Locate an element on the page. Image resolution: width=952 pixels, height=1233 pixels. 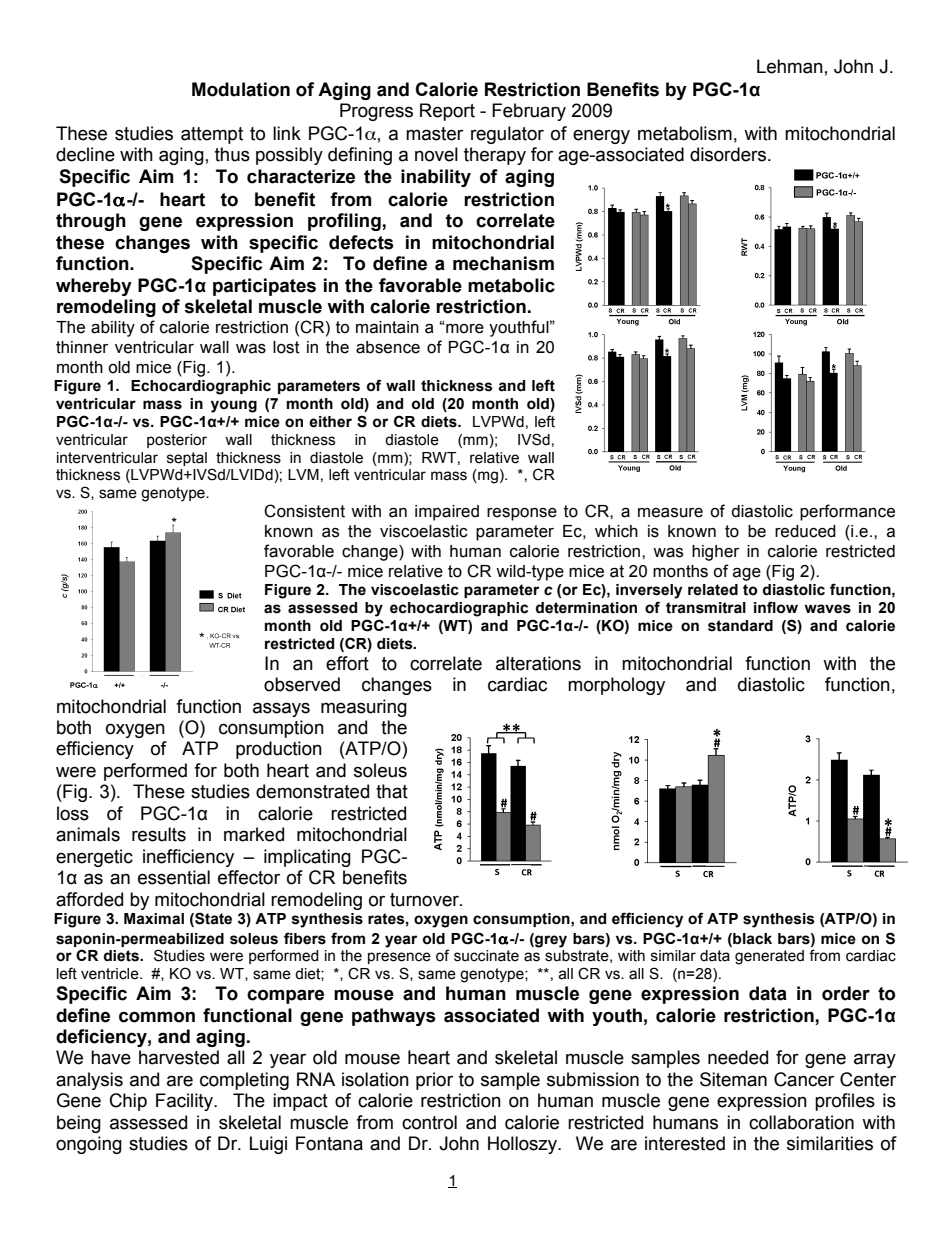
inflow is located at coordinates (776, 607).
